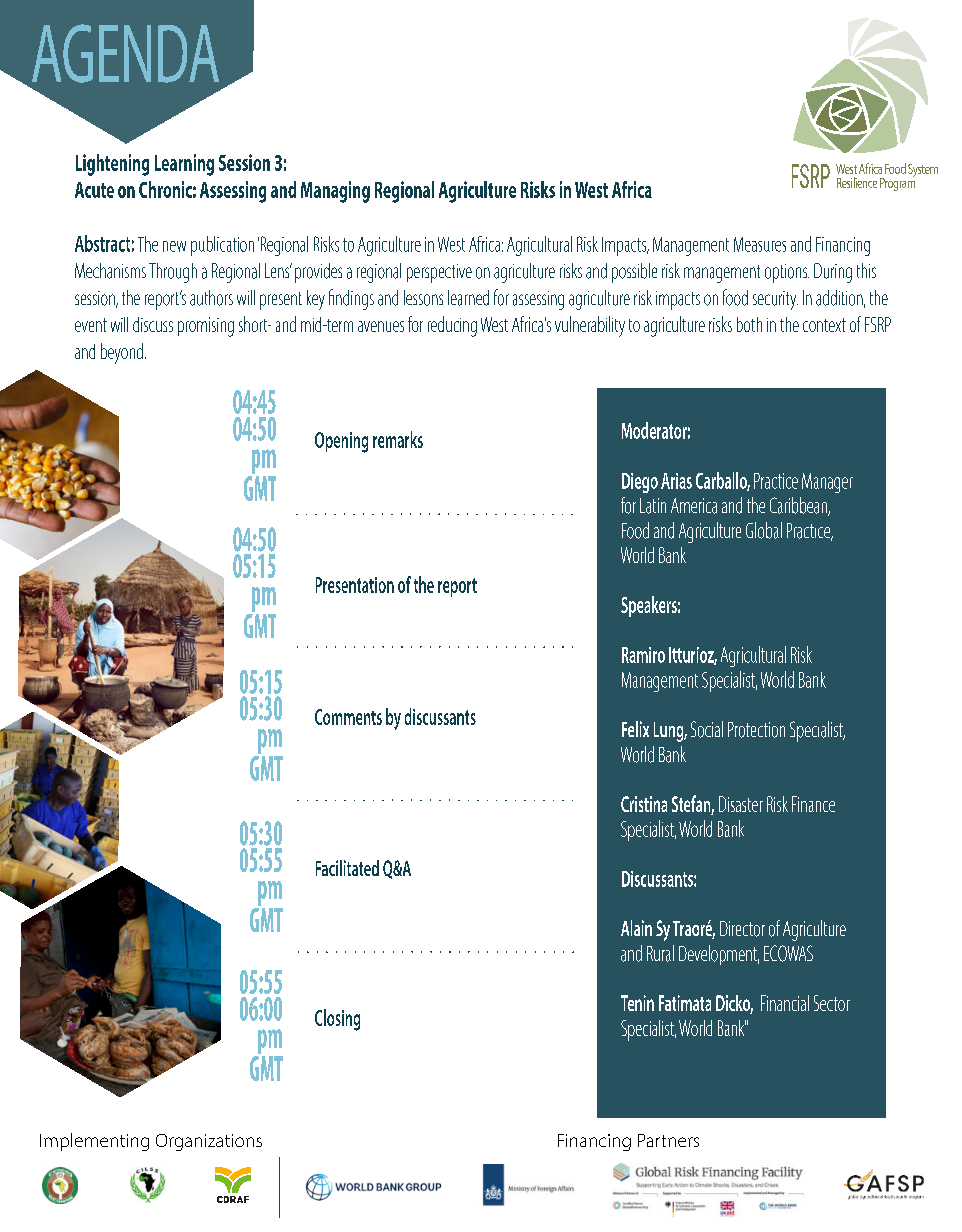 Image resolution: width=962 pixels, height=1232 pixels. Describe the element at coordinates (209, 1142) in the page. I see `Organizations` at that location.
